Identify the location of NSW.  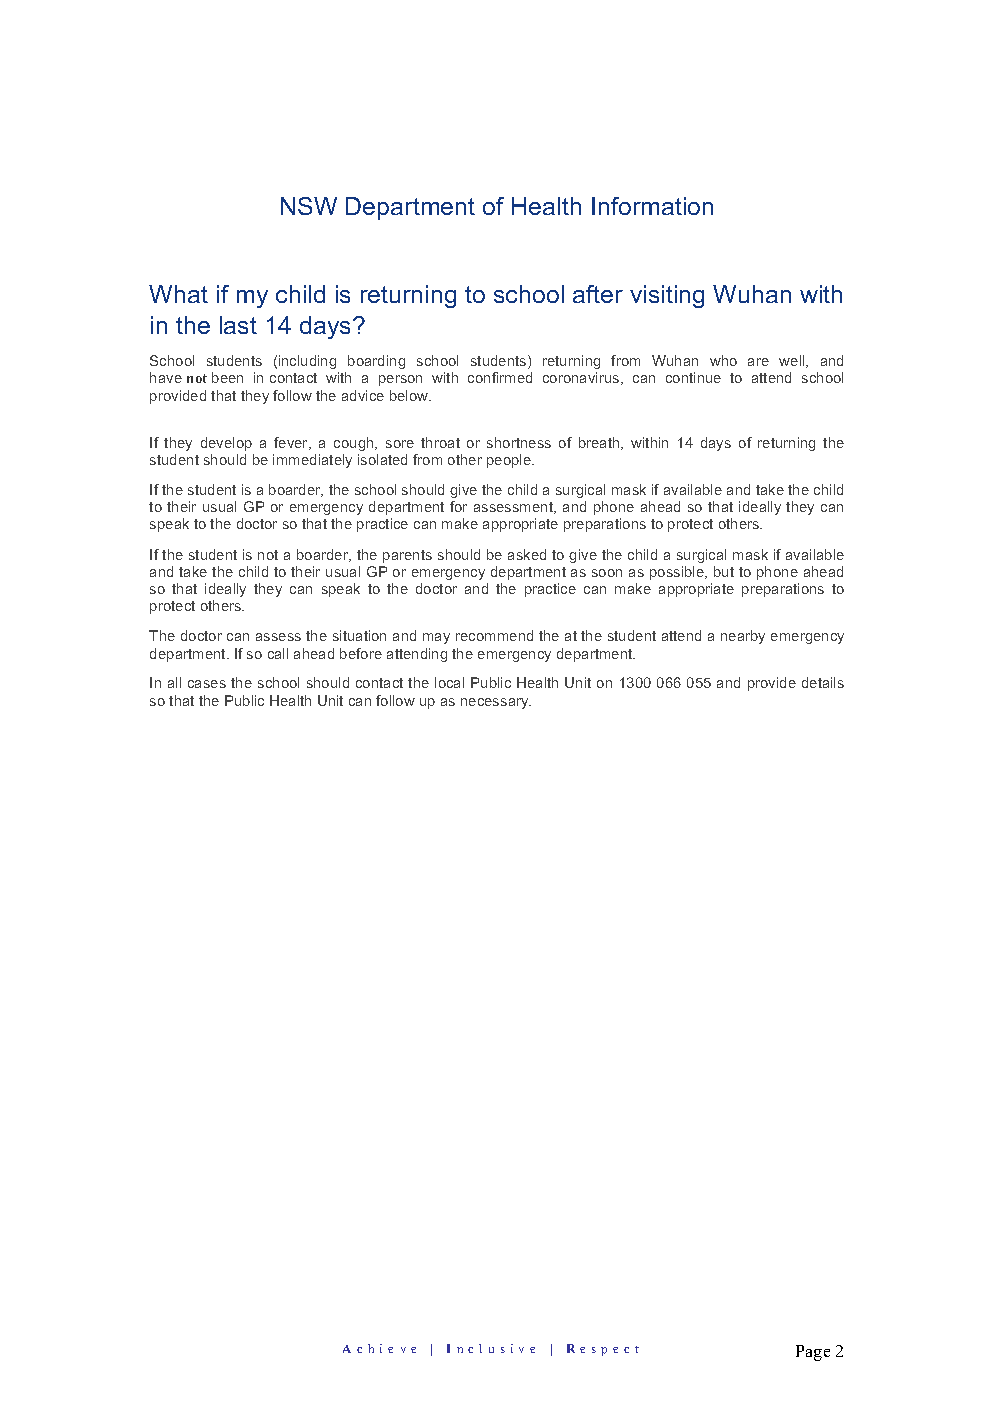
(309, 206).
